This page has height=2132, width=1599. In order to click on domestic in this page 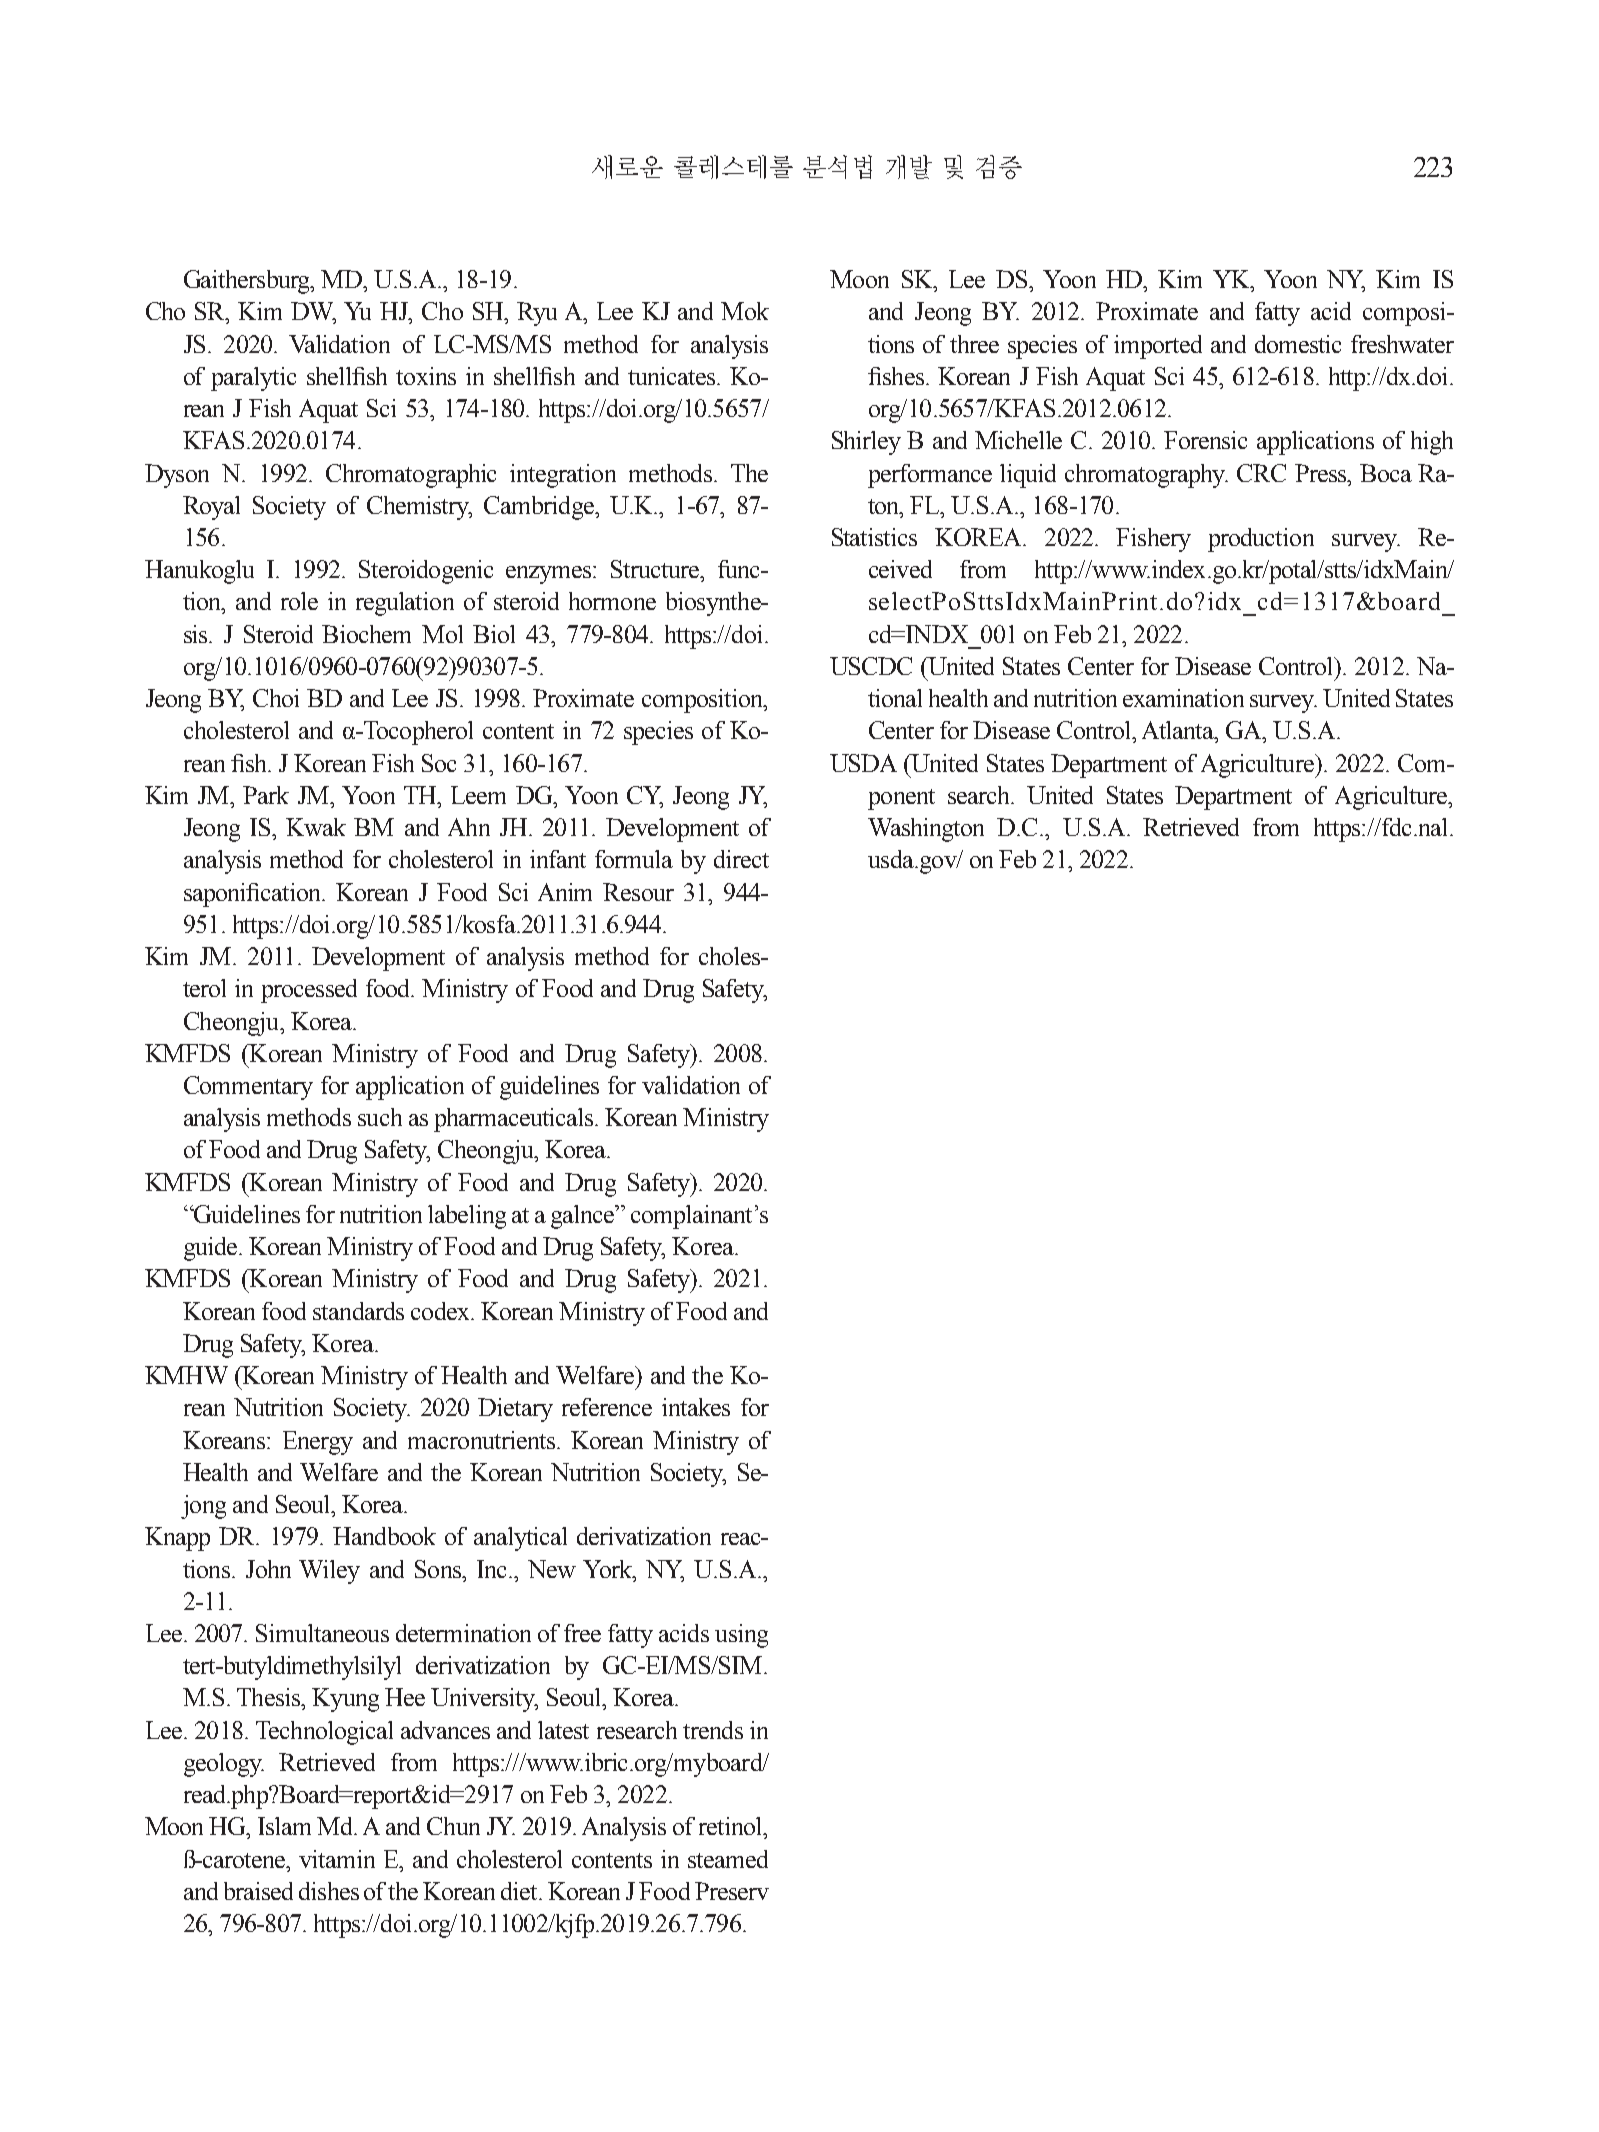, I will do `click(1298, 344)`.
